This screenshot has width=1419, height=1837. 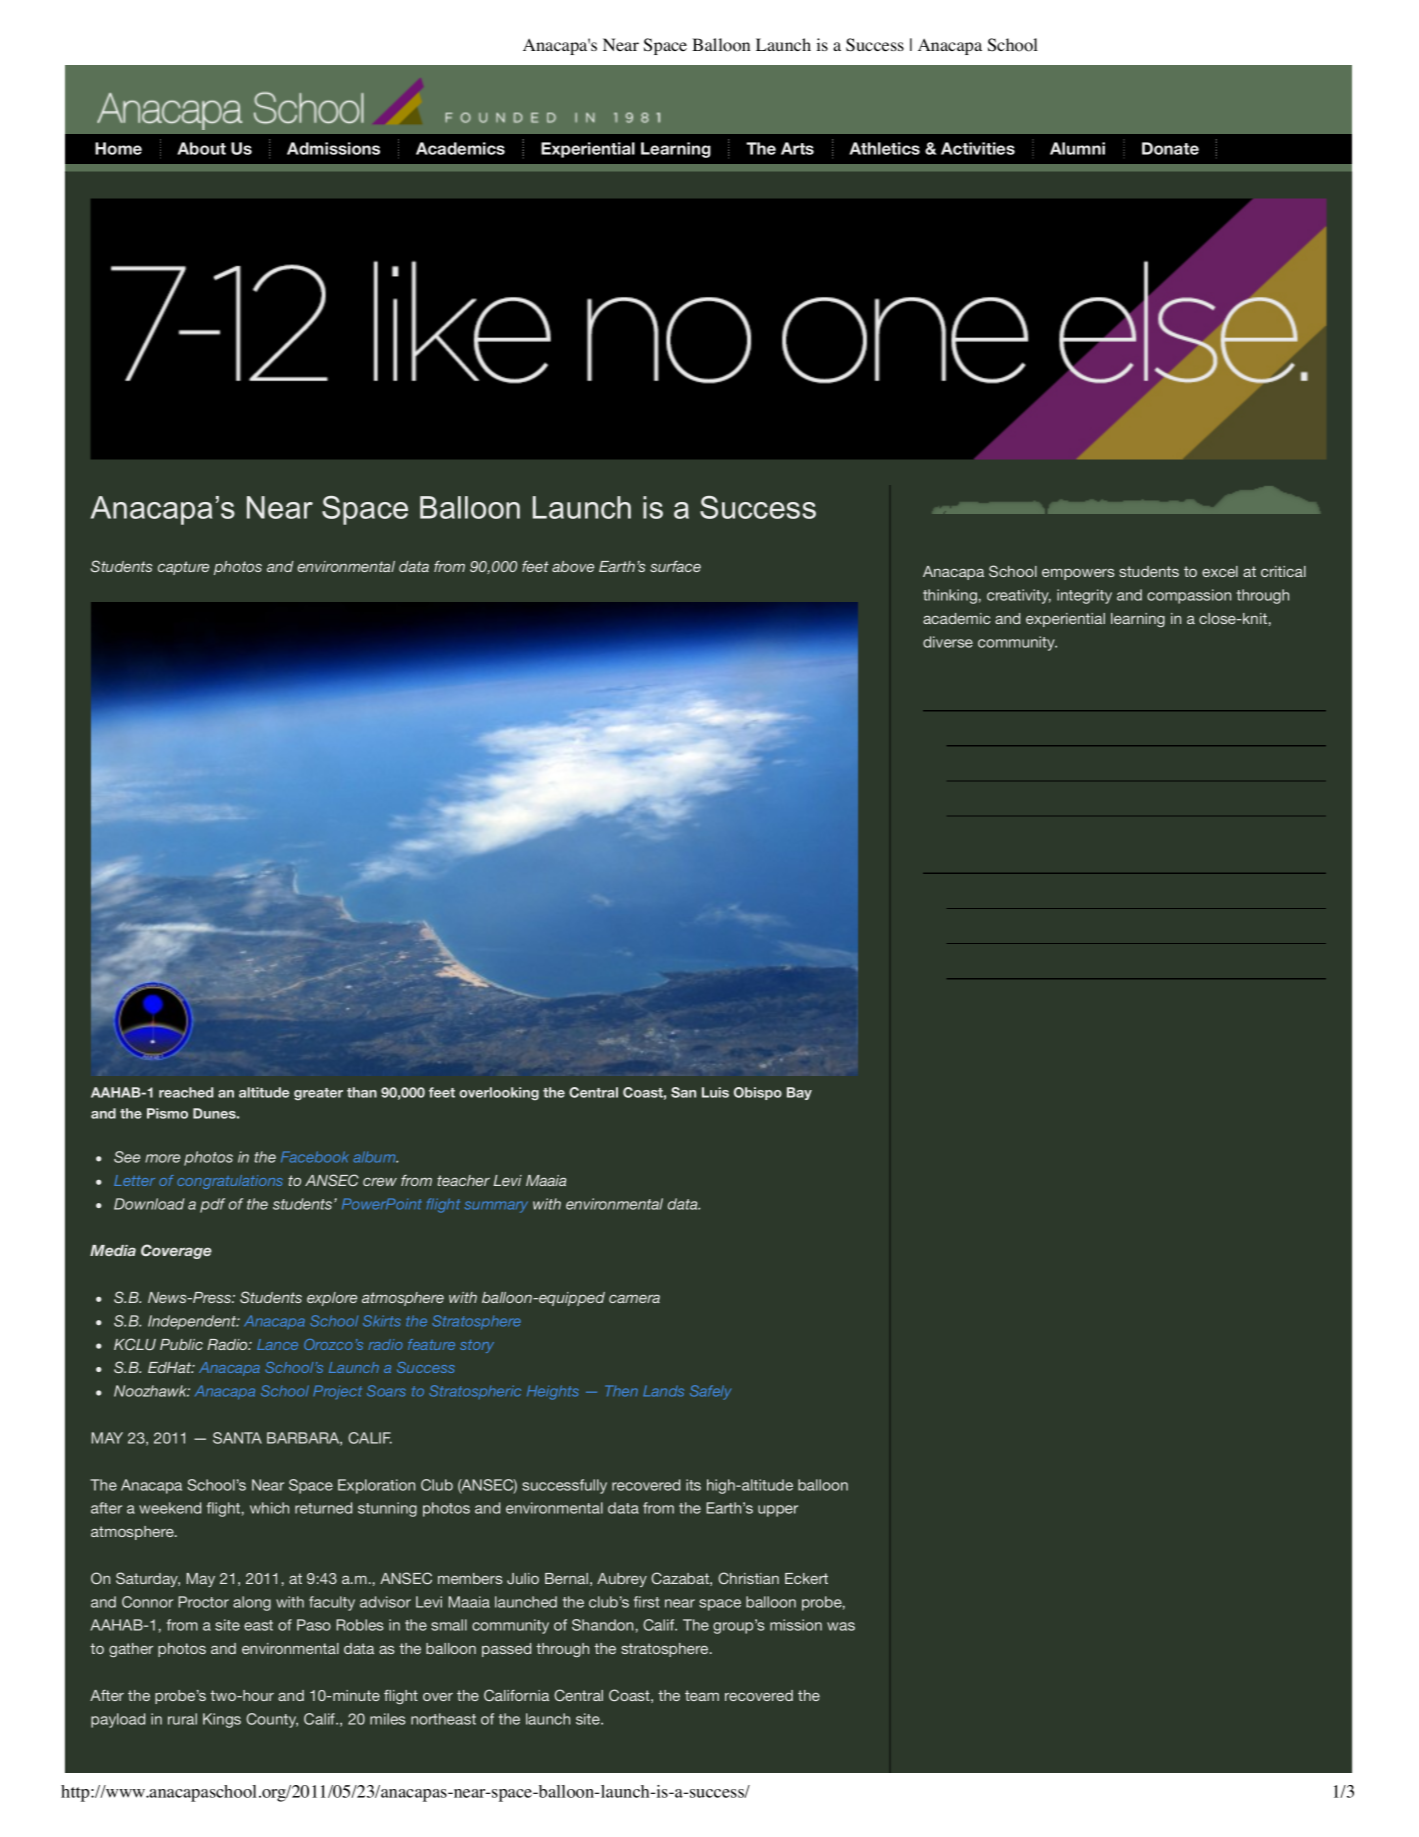 I want to click on team, so click(x=702, y=1695).
